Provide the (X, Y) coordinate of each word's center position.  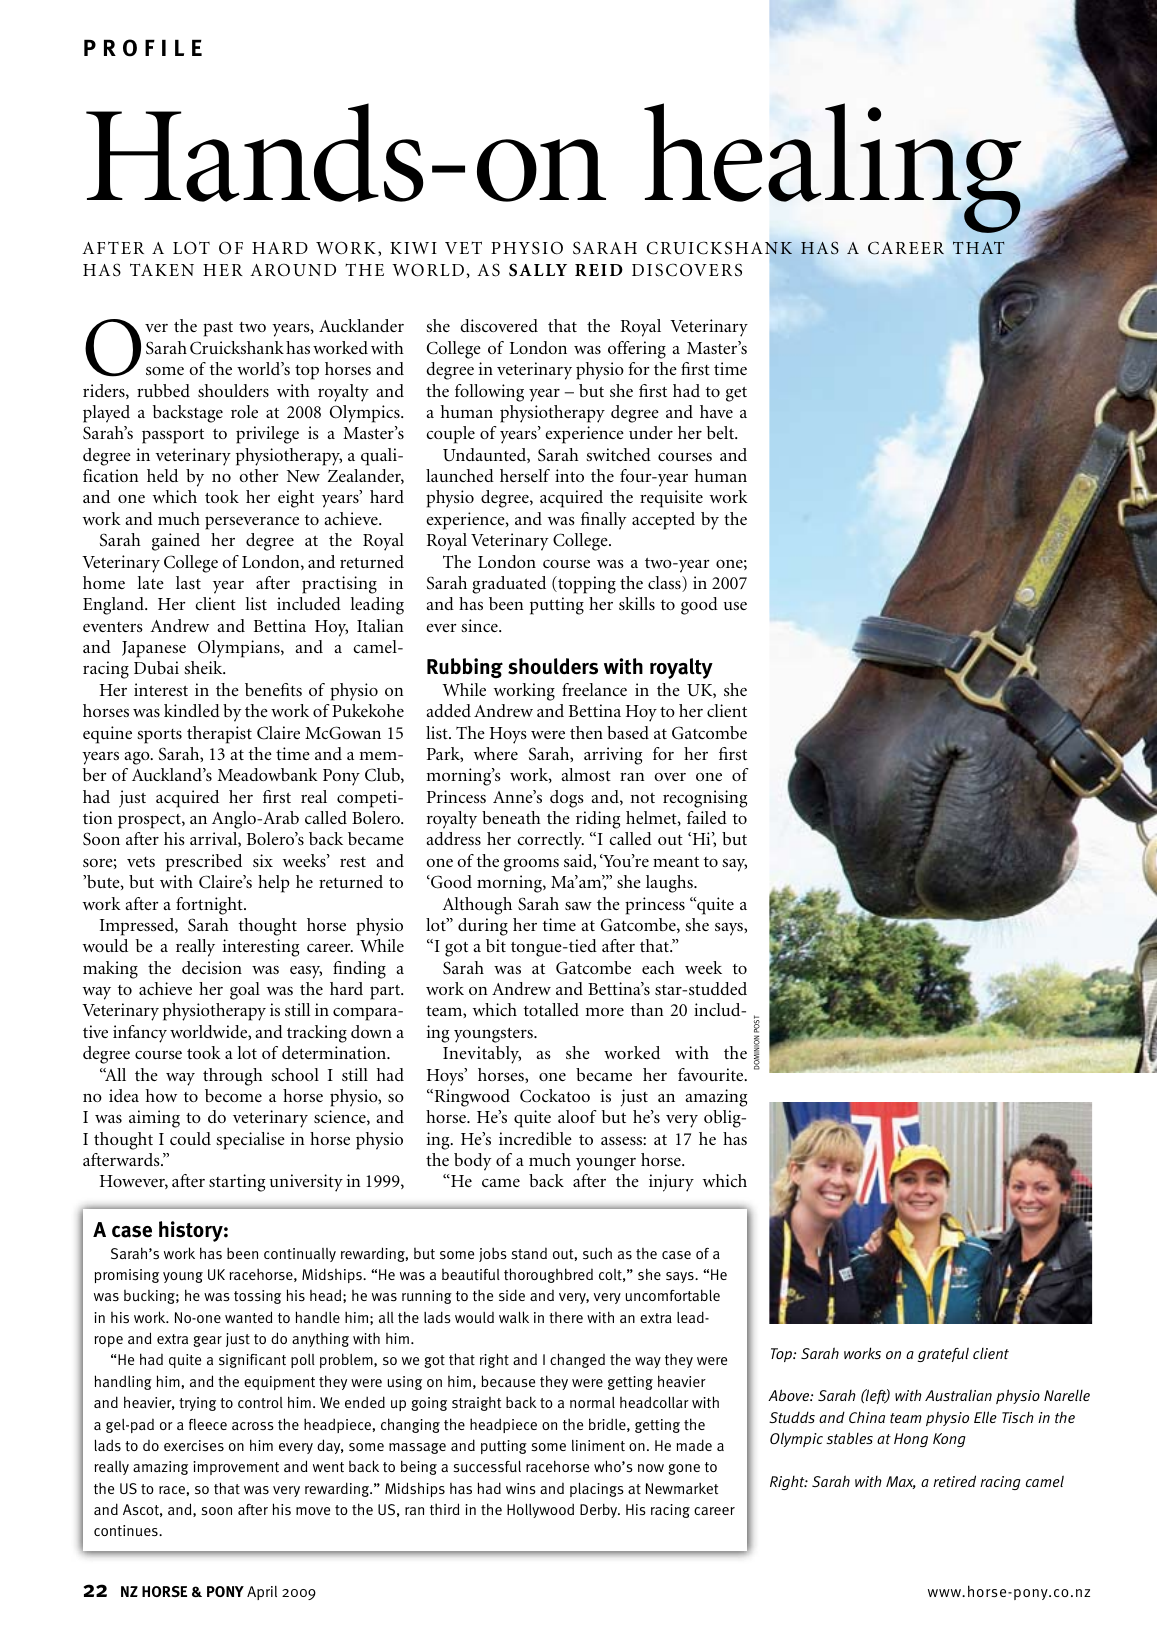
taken (162, 269)
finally (604, 521)
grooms (531, 865)
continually (300, 1255)
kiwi (413, 248)
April (262, 1593)
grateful (943, 1354)
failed (707, 817)
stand (529, 1253)
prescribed (204, 863)
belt (722, 432)
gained (176, 542)
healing (834, 169)
